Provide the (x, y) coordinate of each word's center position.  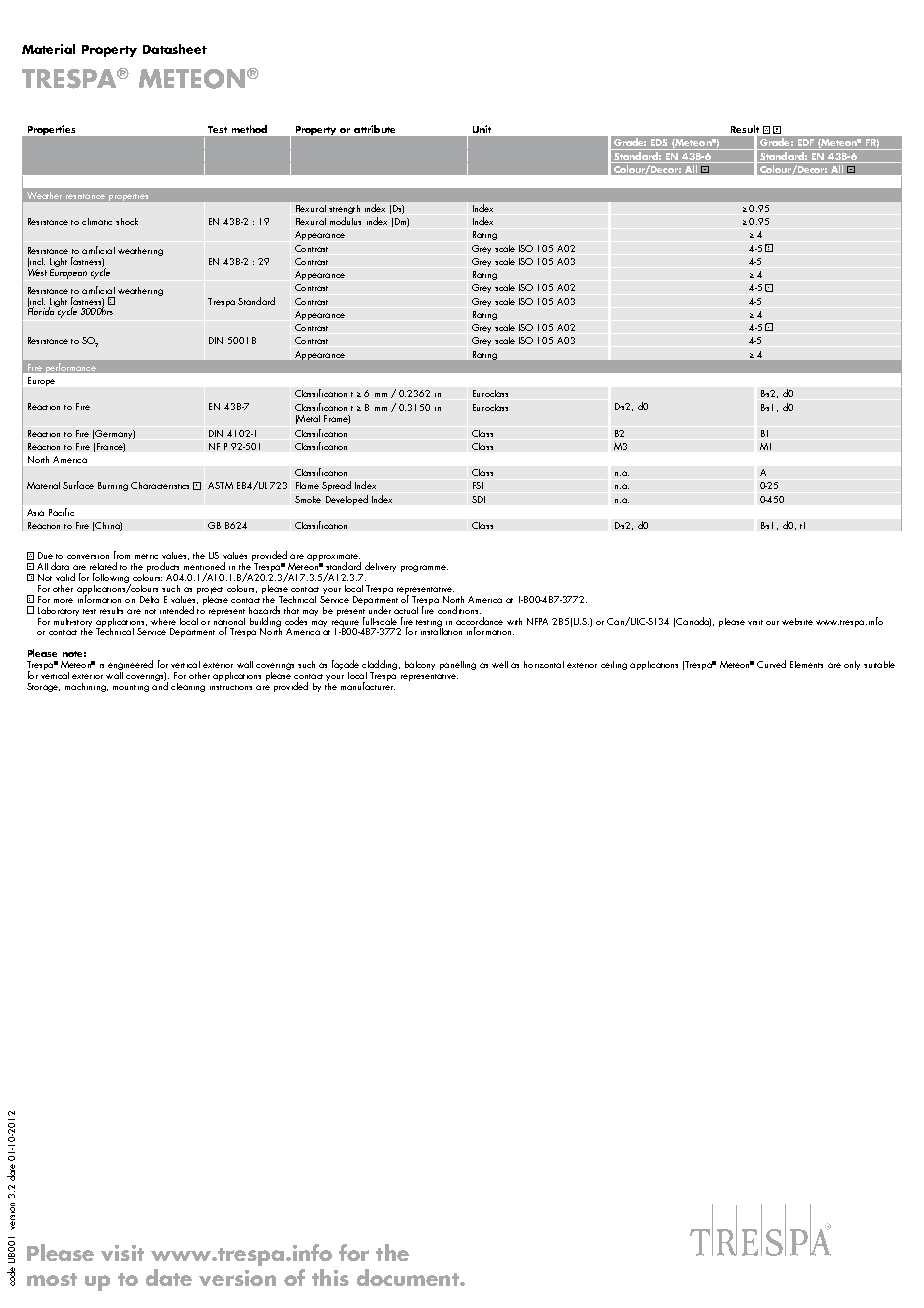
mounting (131, 688)
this (330, 1277)
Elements (806, 664)
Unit (482, 129)
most (52, 1279)
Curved (771, 664)
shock (127, 221)
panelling (458, 665)
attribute (374, 129)
